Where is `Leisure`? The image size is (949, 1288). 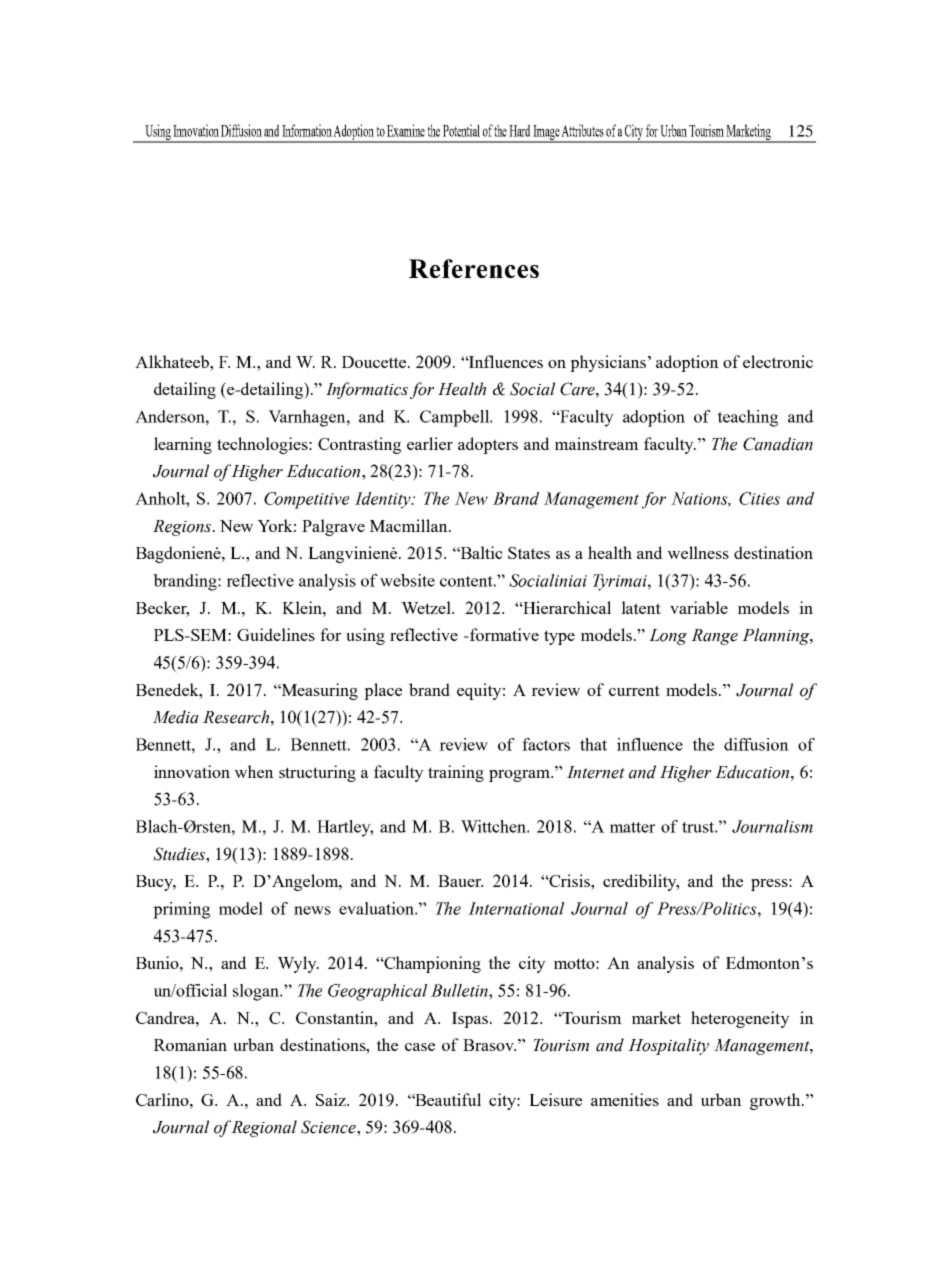
Leisure is located at coordinates (555, 1099).
